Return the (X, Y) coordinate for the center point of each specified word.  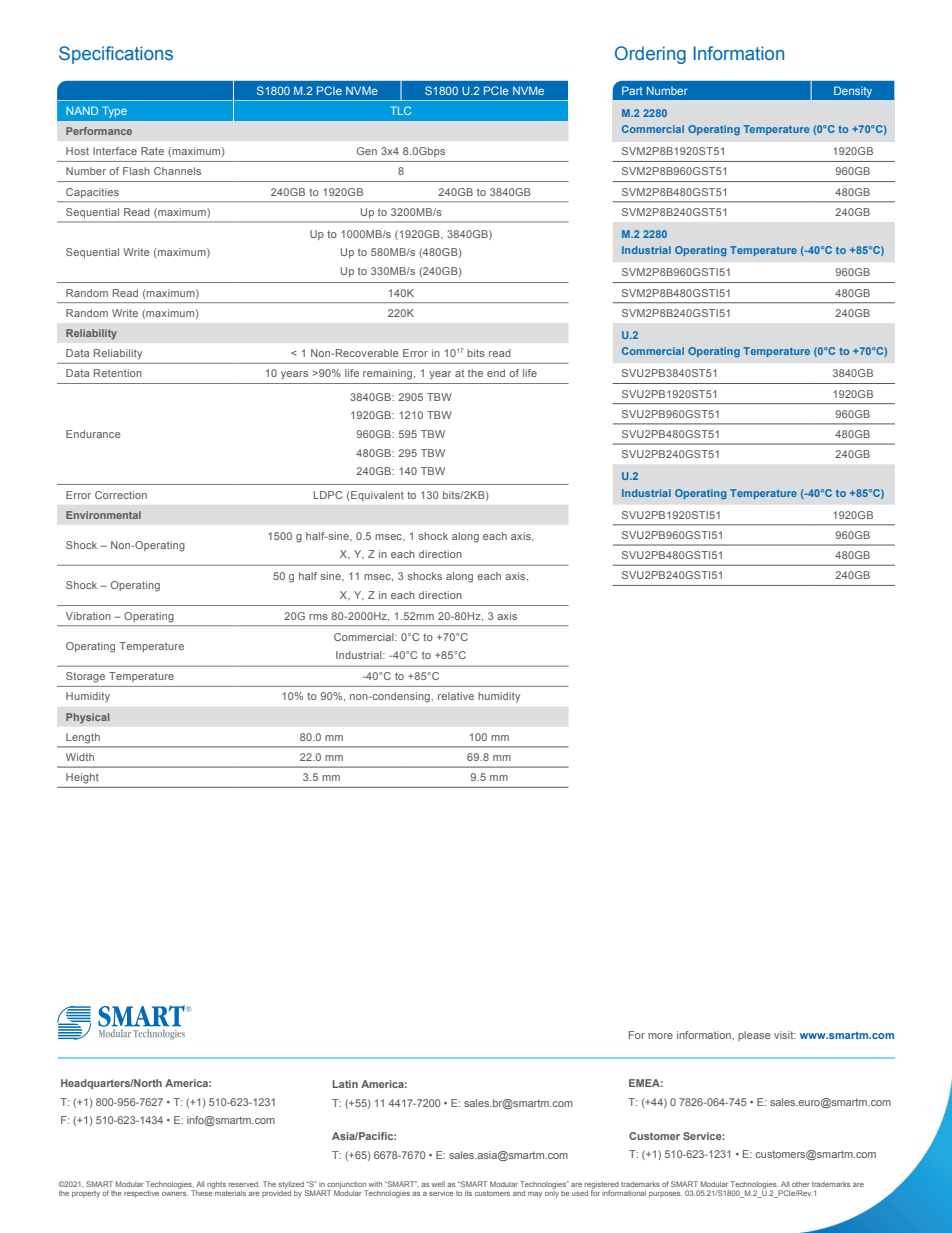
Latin (345, 1084)
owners (175, 1194)
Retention (118, 373)
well (438, 1184)
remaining (389, 374)
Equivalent (376, 496)
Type (114, 112)
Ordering (650, 55)
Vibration (88, 616)
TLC (400, 110)
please (754, 1036)
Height (82, 778)
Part (632, 90)
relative (456, 696)
